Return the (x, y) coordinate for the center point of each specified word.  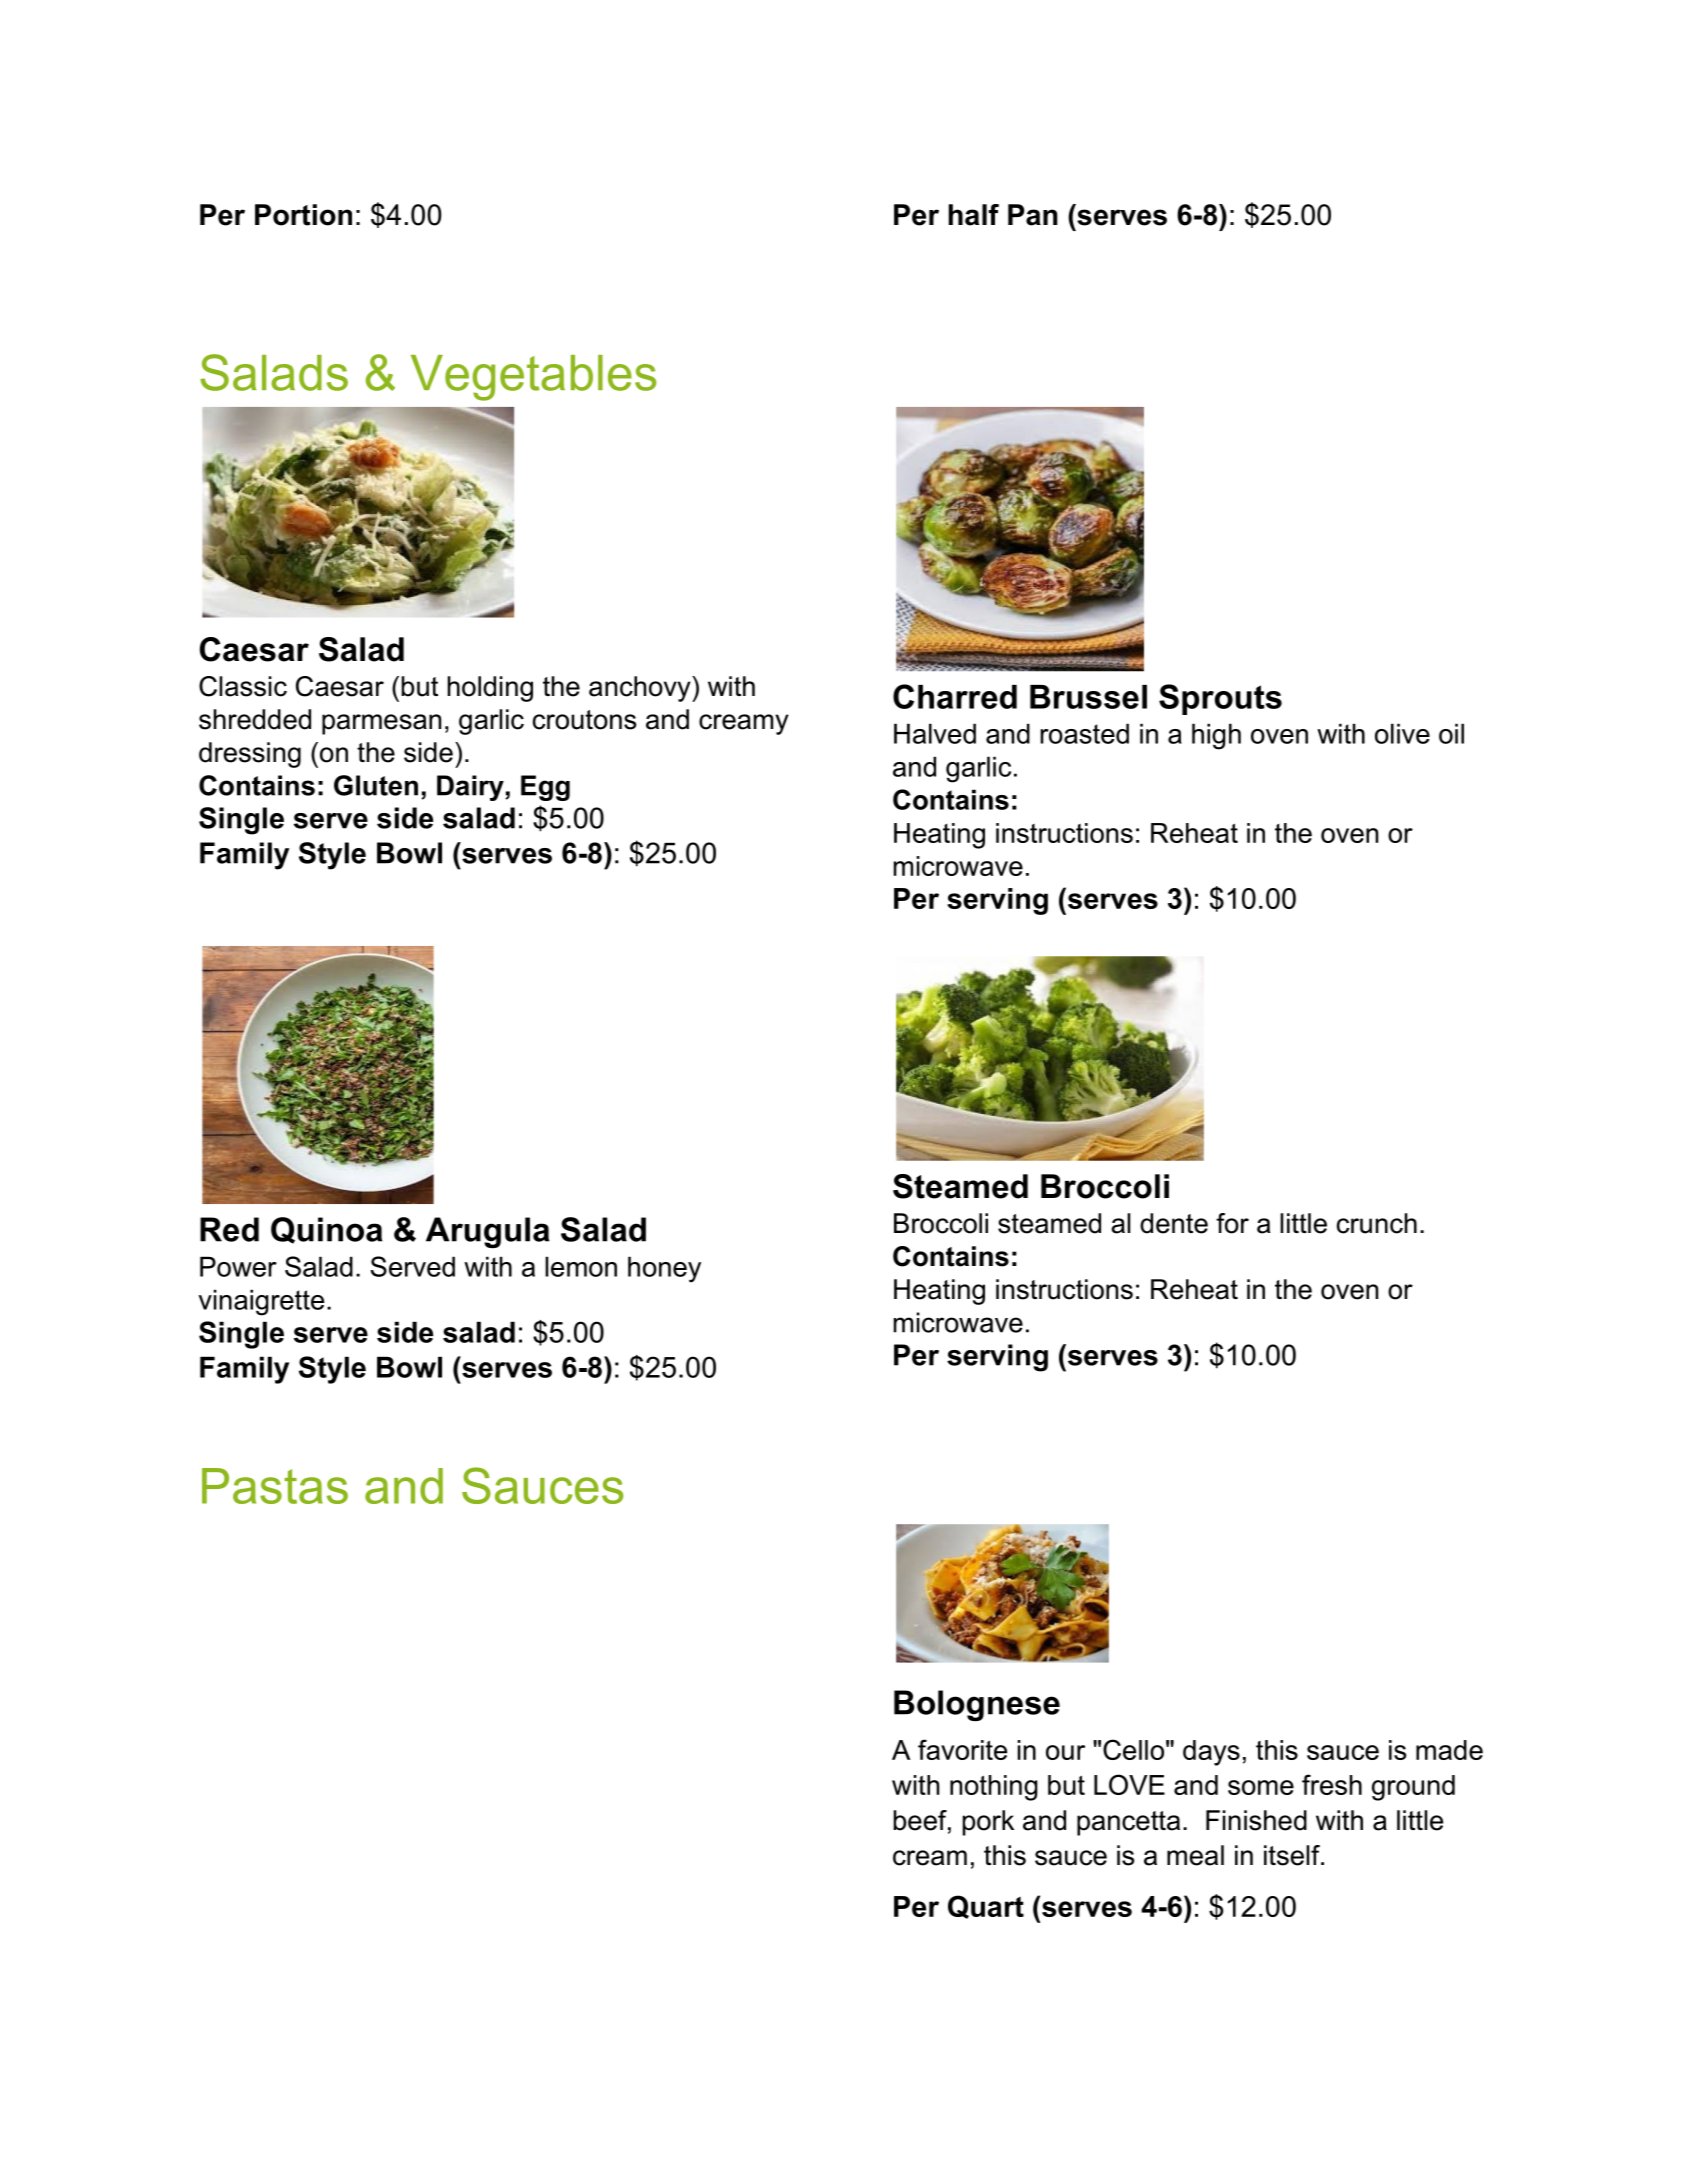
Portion (303, 215)
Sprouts (1220, 699)
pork (988, 1823)
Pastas (275, 1486)
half (974, 215)
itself (1293, 1855)
